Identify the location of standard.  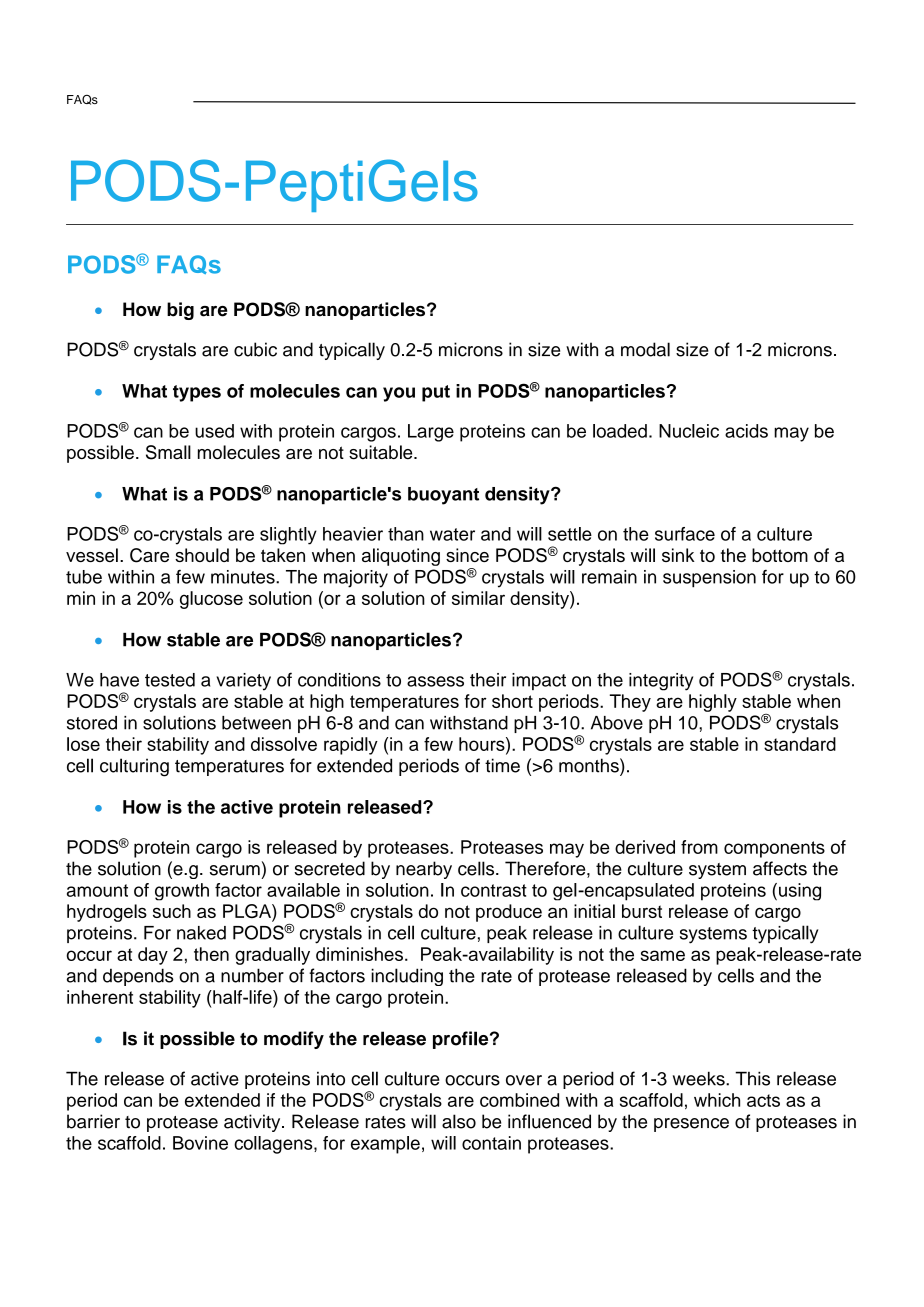
(800, 744).
